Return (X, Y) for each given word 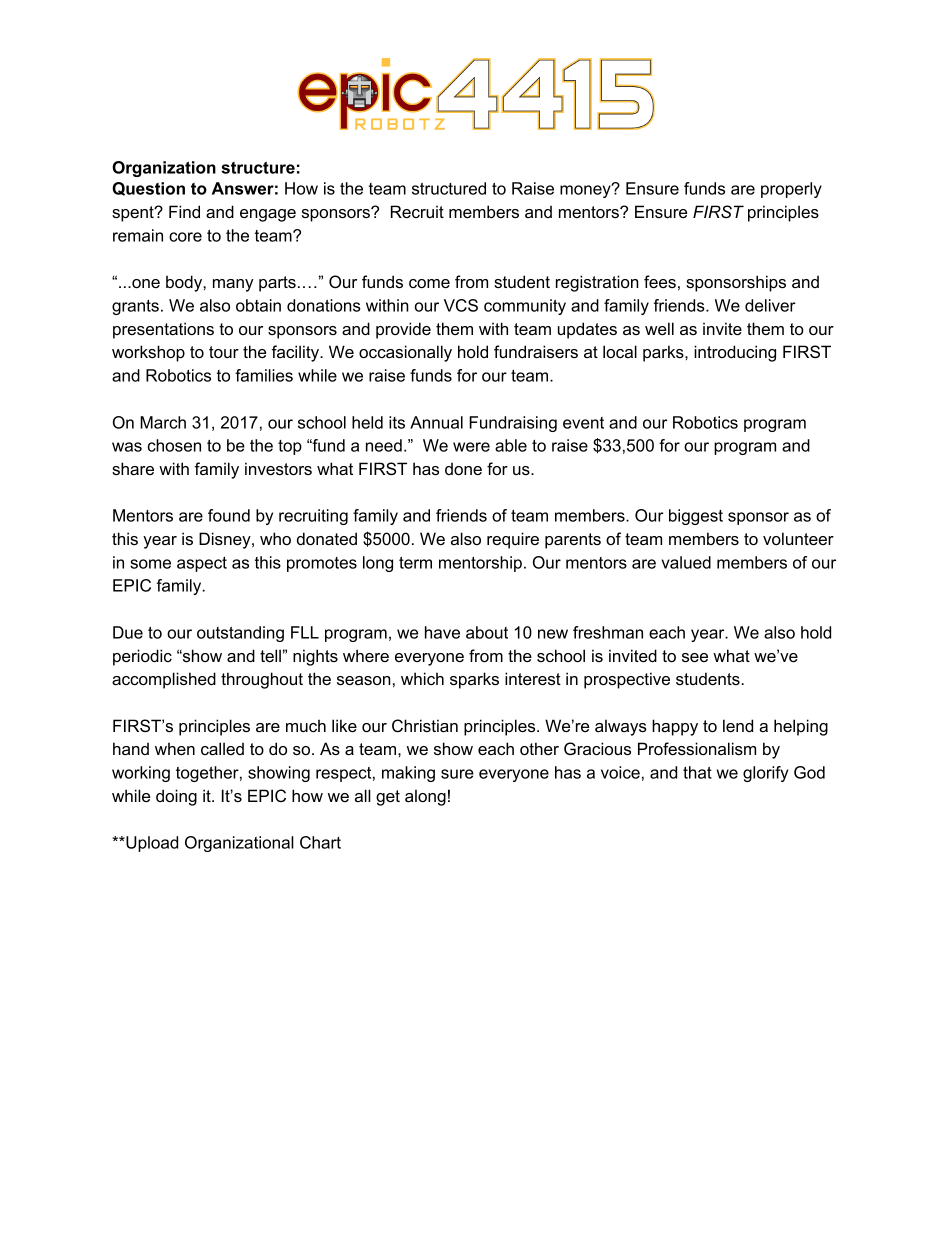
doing (176, 797)
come (429, 283)
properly (791, 190)
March (163, 422)
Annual (436, 422)
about (487, 632)
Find (184, 211)
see (695, 657)
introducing (735, 353)
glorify (766, 774)
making (408, 774)
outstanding (240, 634)
